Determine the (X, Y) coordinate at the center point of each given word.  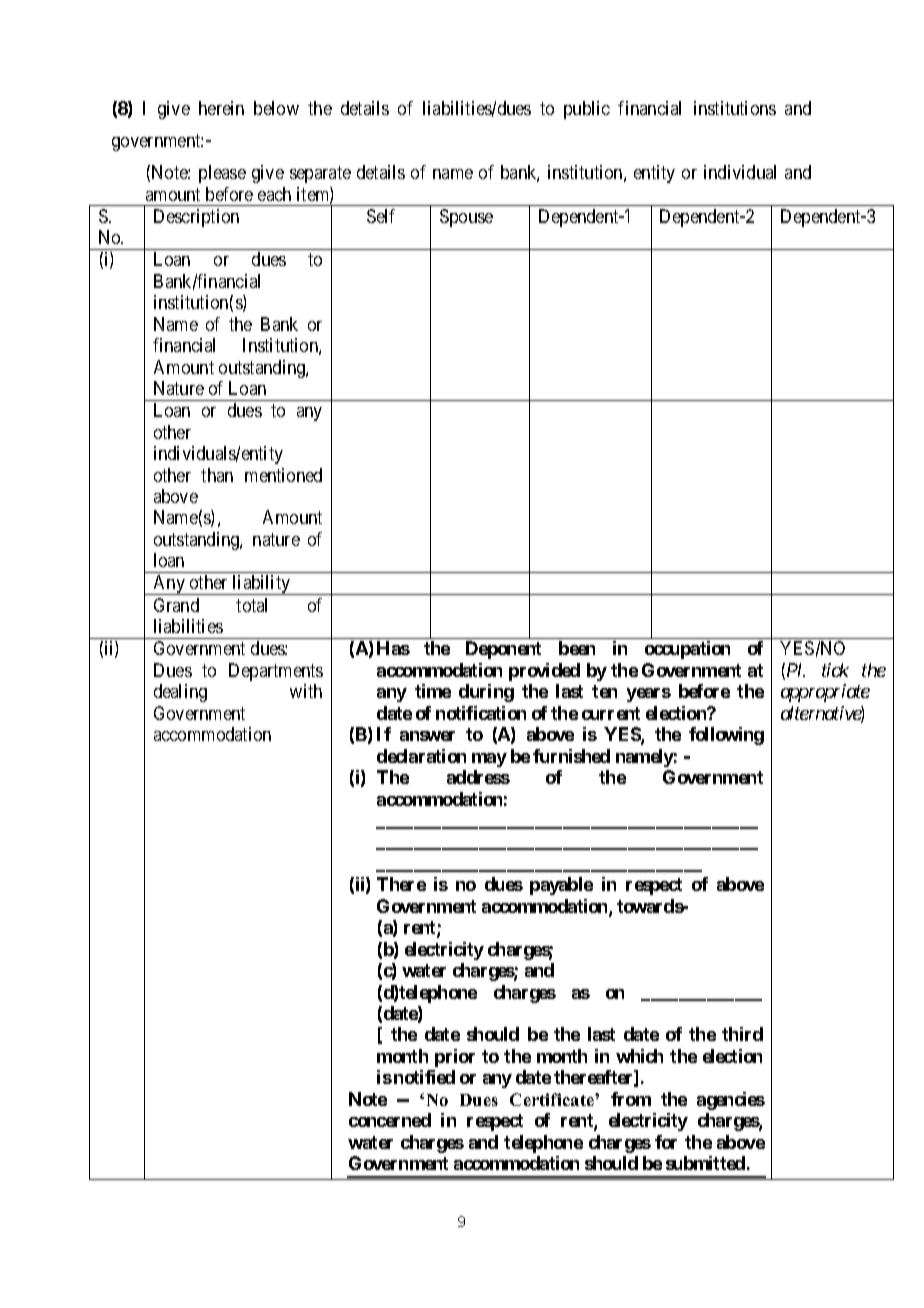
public (587, 110)
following (726, 736)
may (489, 760)
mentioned (283, 475)
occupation (687, 650)
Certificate (553, 1099)
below (276, 108)
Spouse (466, 218)
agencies (731, 1101)
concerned (390, 1120)
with (306, 691)
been (577, 648)
